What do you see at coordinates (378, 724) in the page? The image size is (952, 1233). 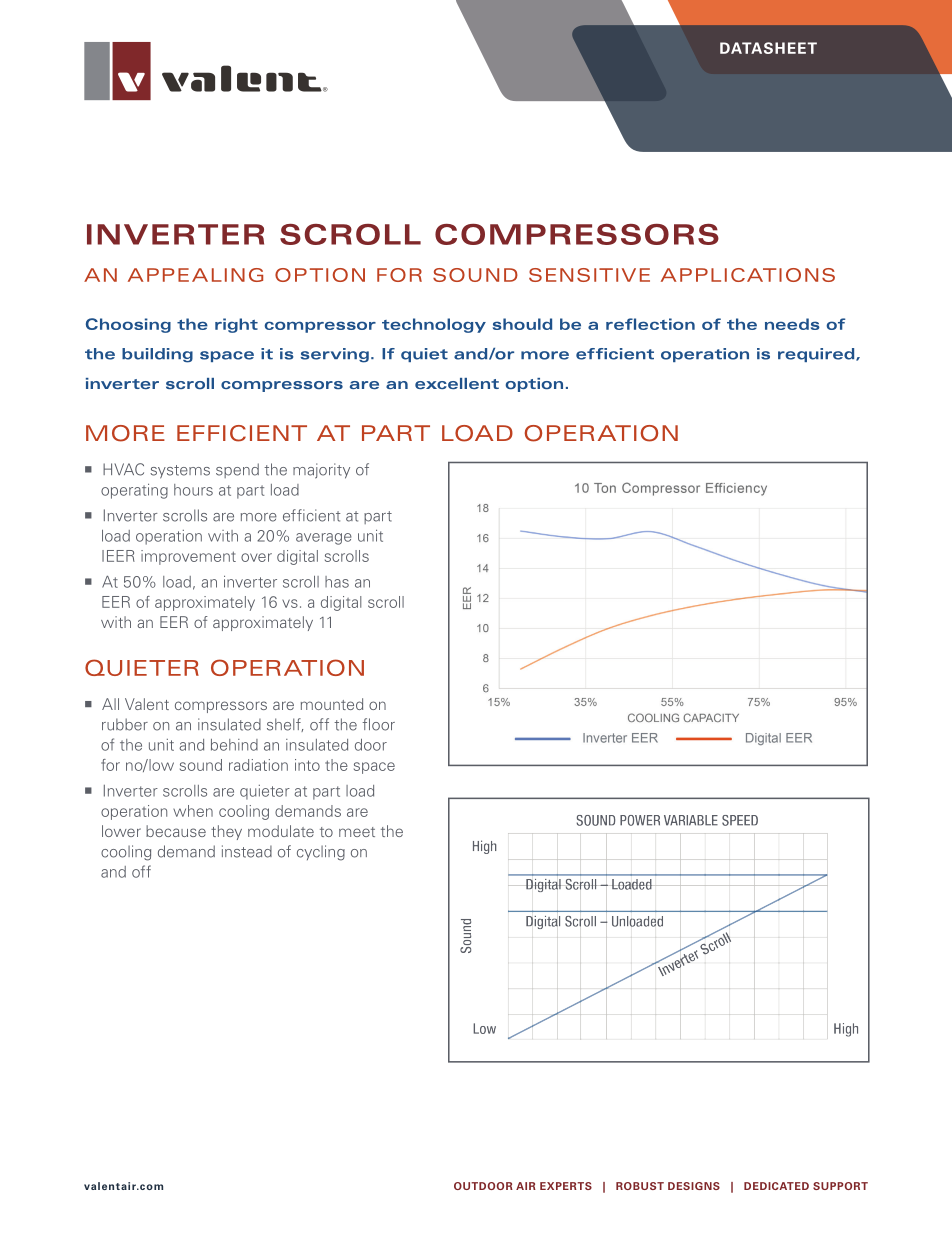 I see `floor` at bounding box center [378, 724].
